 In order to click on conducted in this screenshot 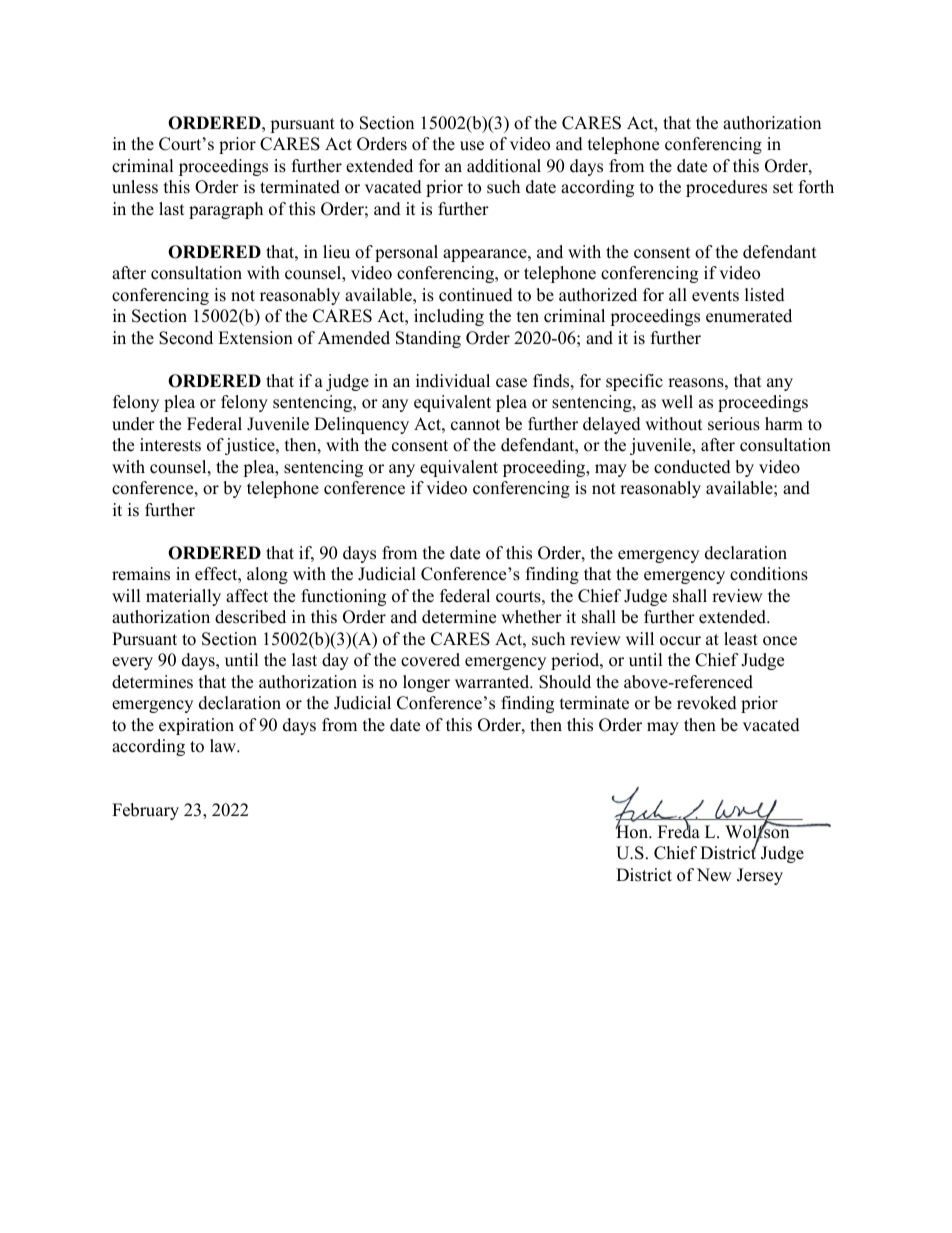, I will do `click(692, 467)`.
